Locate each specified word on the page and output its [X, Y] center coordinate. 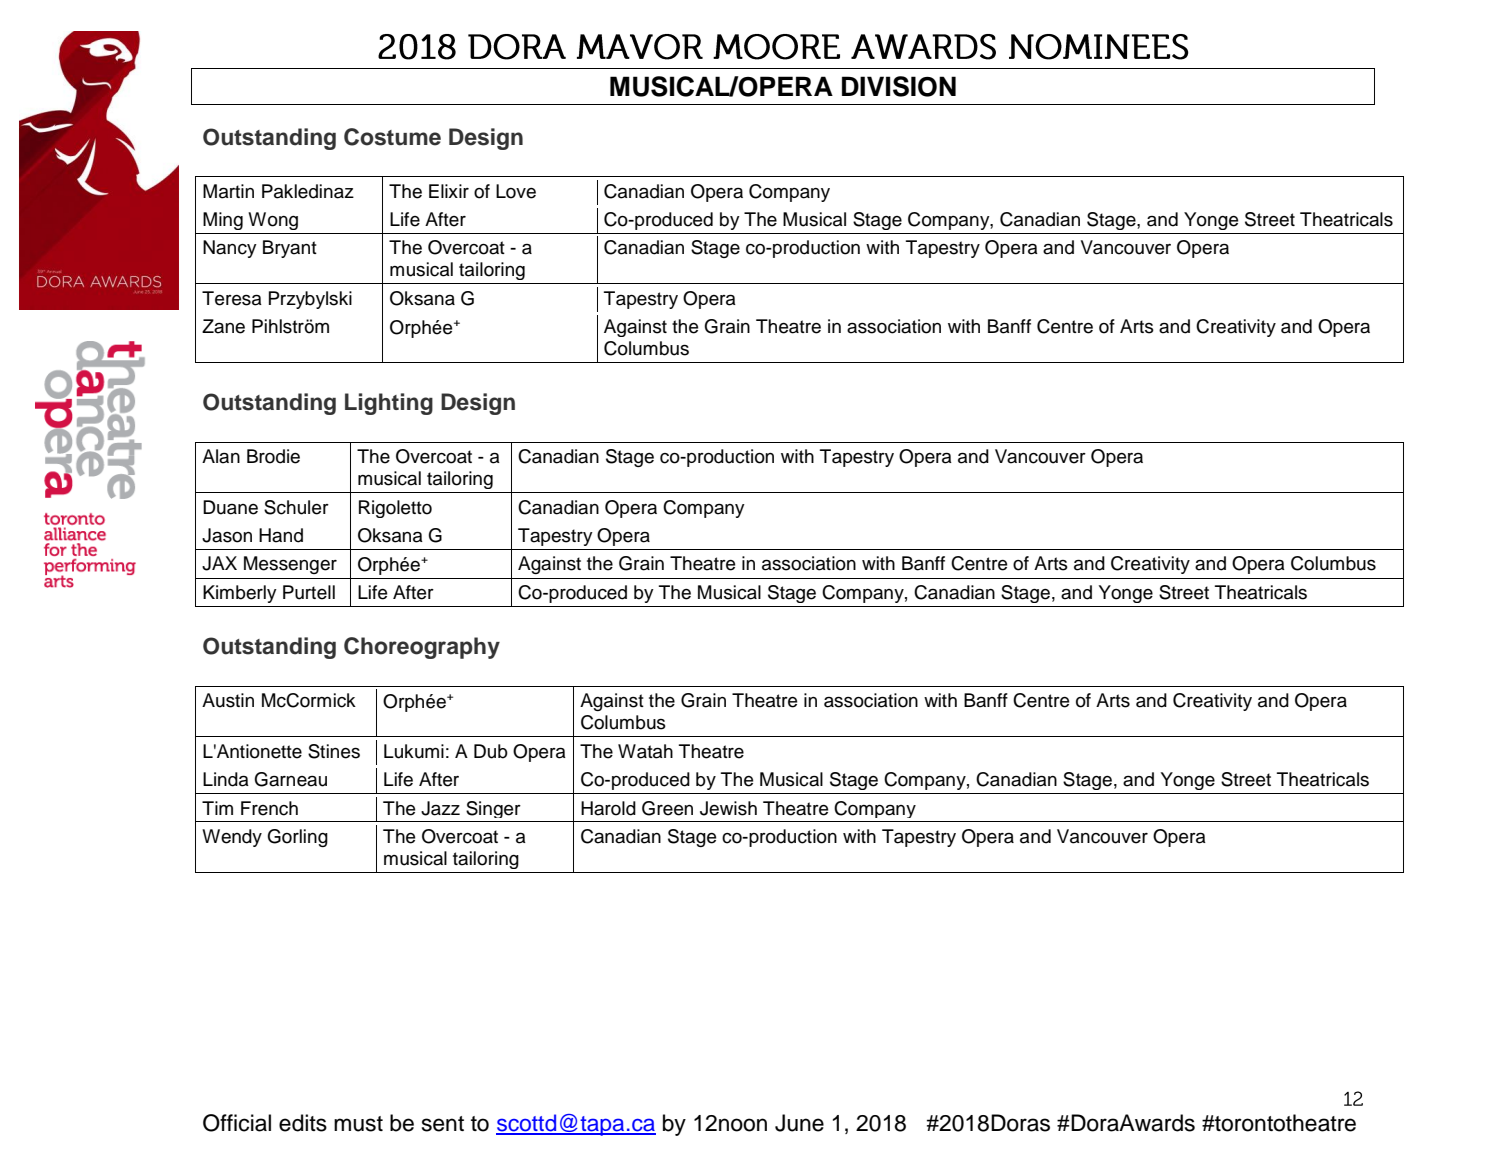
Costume [392, 137]
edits [303, 1123]
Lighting [389, 404]
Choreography [422, 648]
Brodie [273, 456]
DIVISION [899, 86]
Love [516, 191]
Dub [491, 751]
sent [443, 1124]
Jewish [728, 808]
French [269, 808]
